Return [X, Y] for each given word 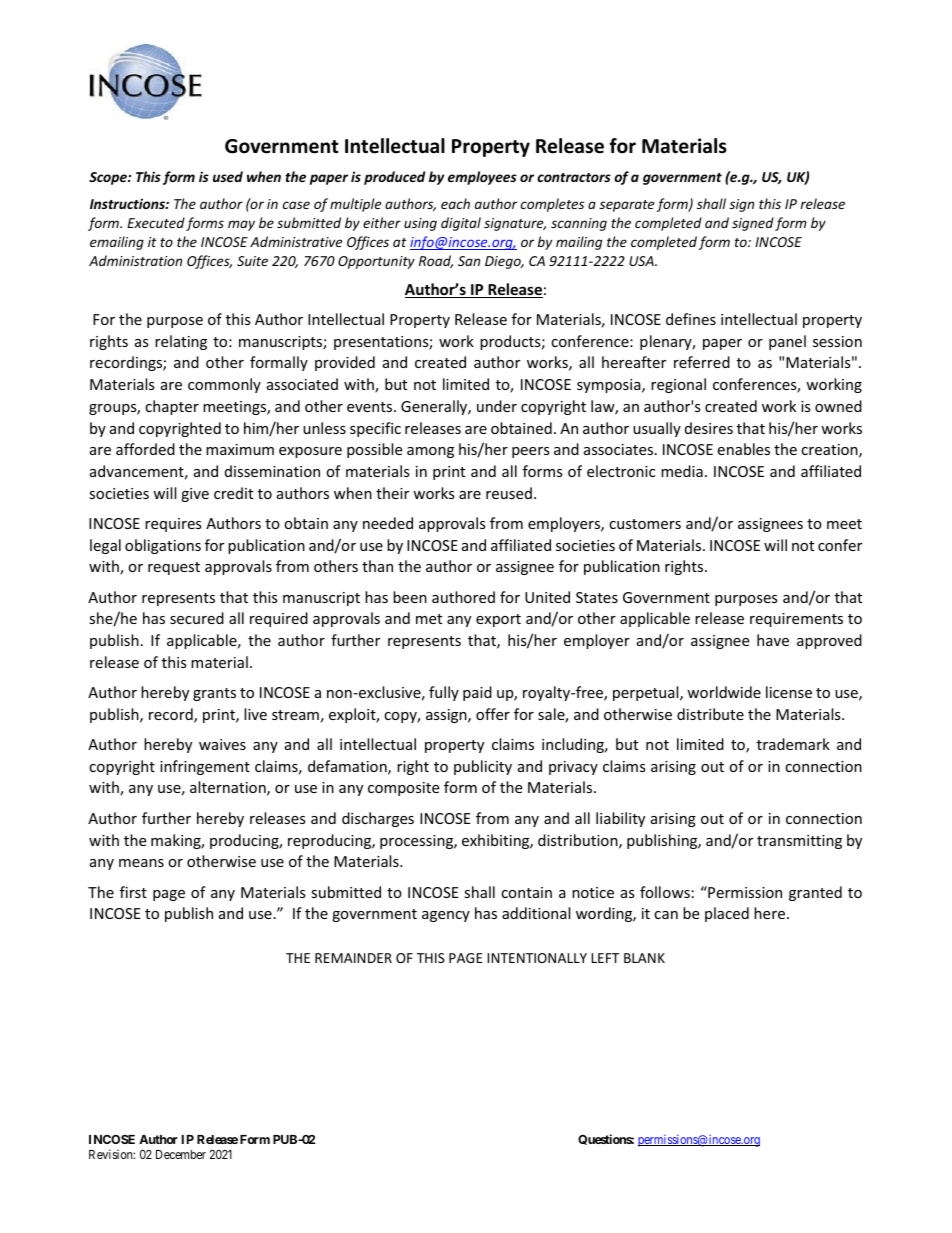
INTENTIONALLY [537, 958]
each [455, 203]
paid [477, 693]
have [773, 640]
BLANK [644, 958]
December [181, 1154]
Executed [156, 222]
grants [214, 694]
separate [626, 206]
